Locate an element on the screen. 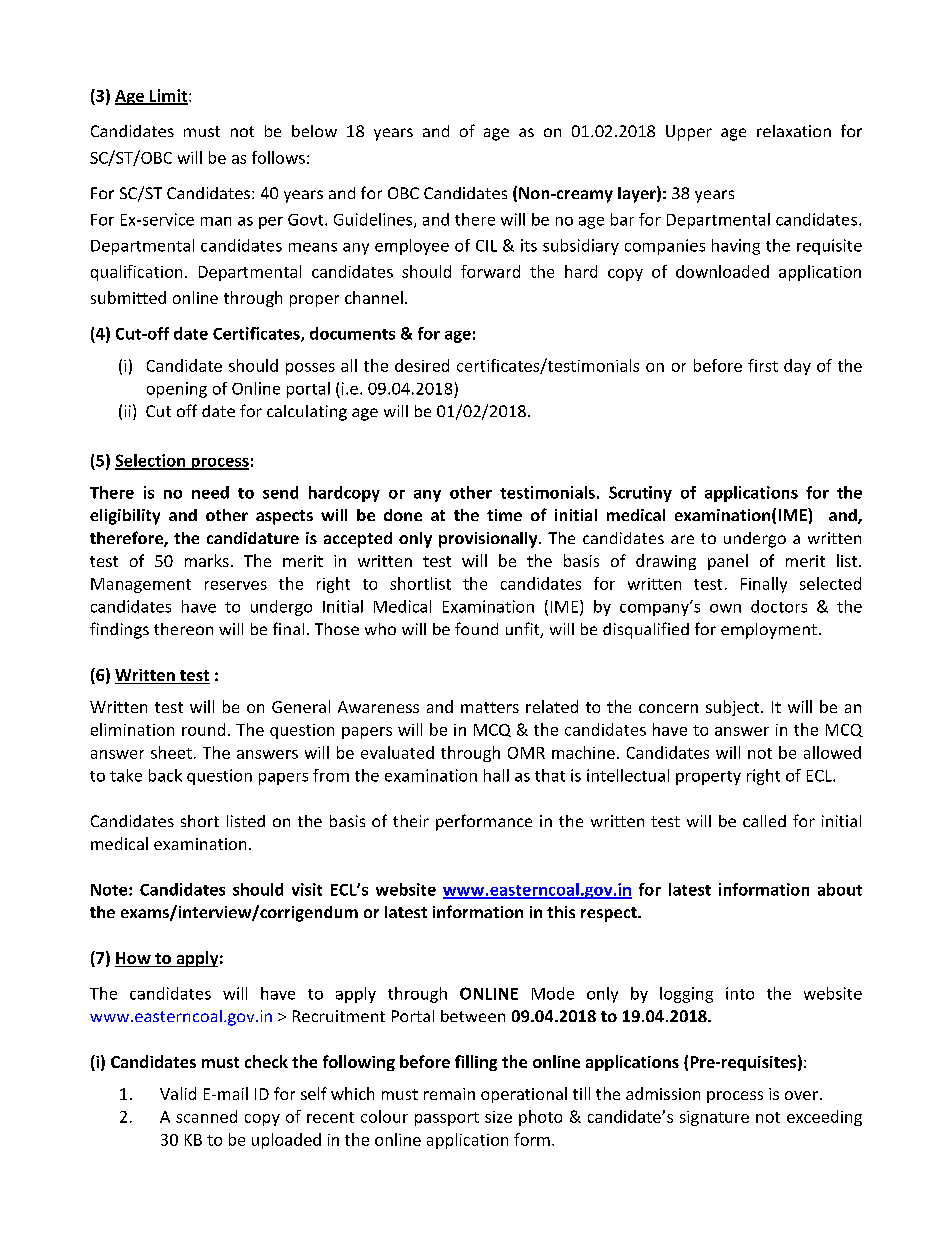 The width and height of the screenshot is (952, 1233). first is located at coordinates (763, 365).
